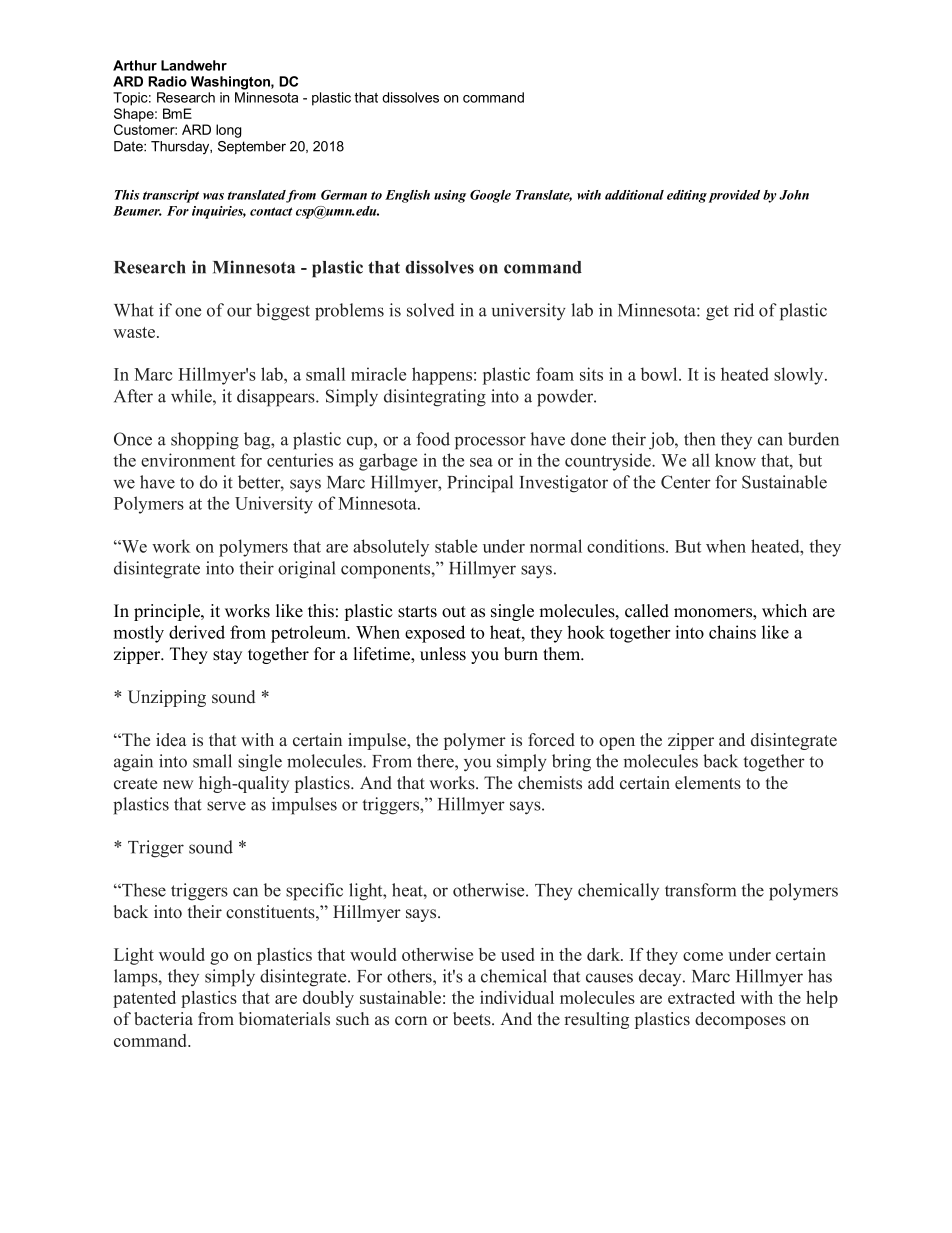 The width and height of the document is (952, 1233). Describe the element at coordinates (167, 698) in the document. I see `Unzipping` at that location.
